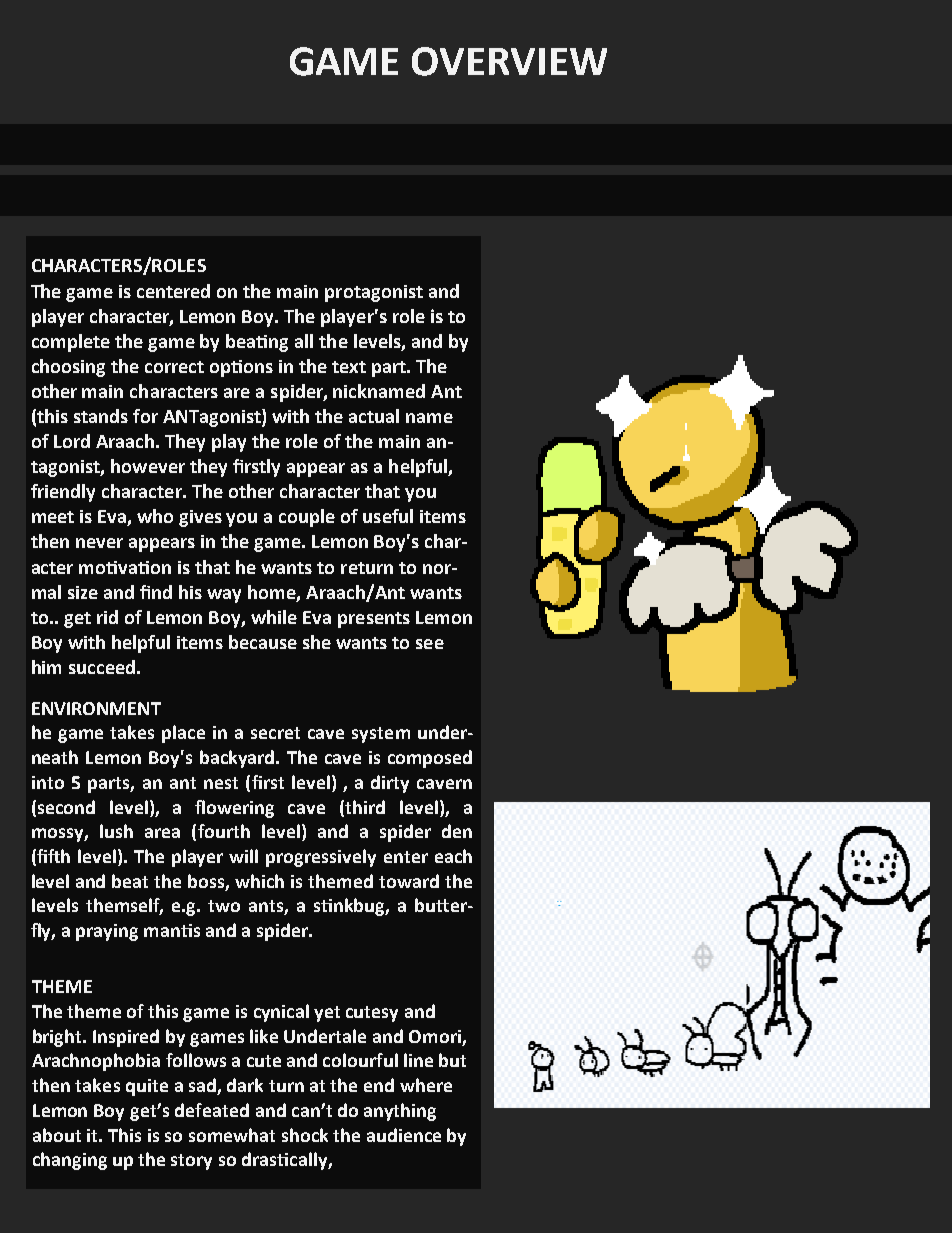  Describe the element at coordinates (275, 733) in the screenshot. I see `secret` at that location.
